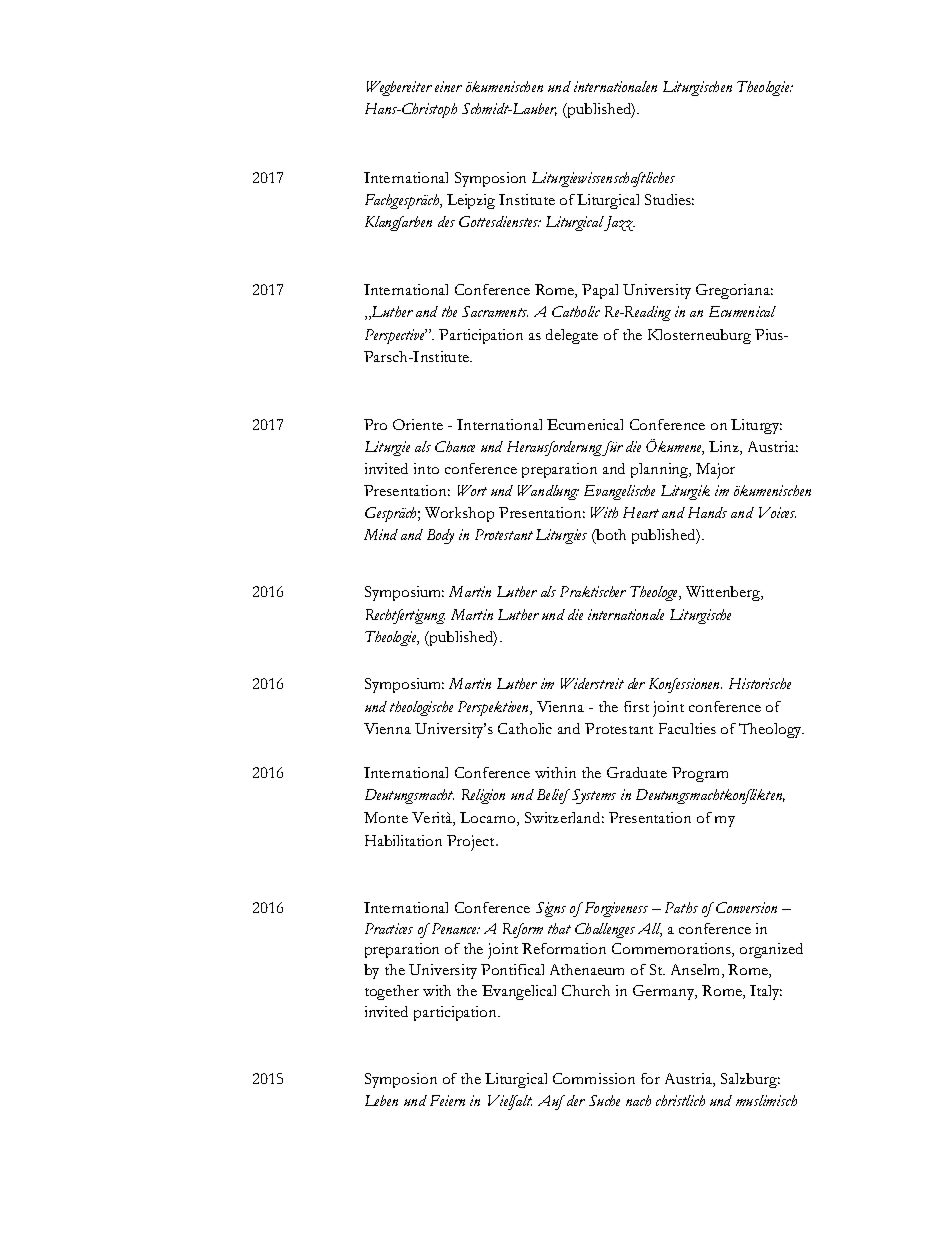 This screenshot has width=952, height=1233. I want to click on Heart, so click(641, 512).
